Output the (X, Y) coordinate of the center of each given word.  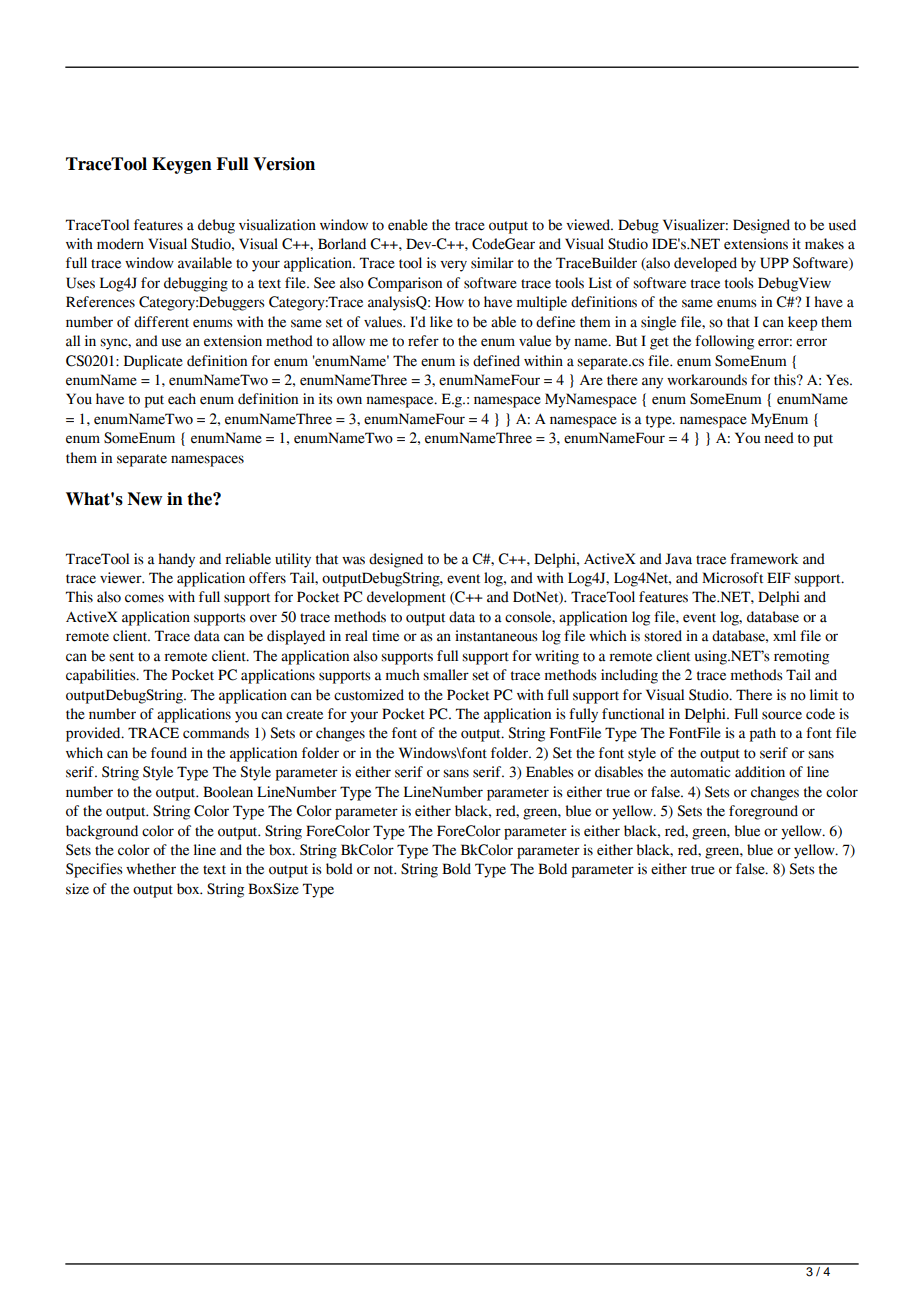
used (842, 225)
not (385, 870)
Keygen (182, 165)
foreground (763, 812)
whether (151, 869)
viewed (589, 225)
